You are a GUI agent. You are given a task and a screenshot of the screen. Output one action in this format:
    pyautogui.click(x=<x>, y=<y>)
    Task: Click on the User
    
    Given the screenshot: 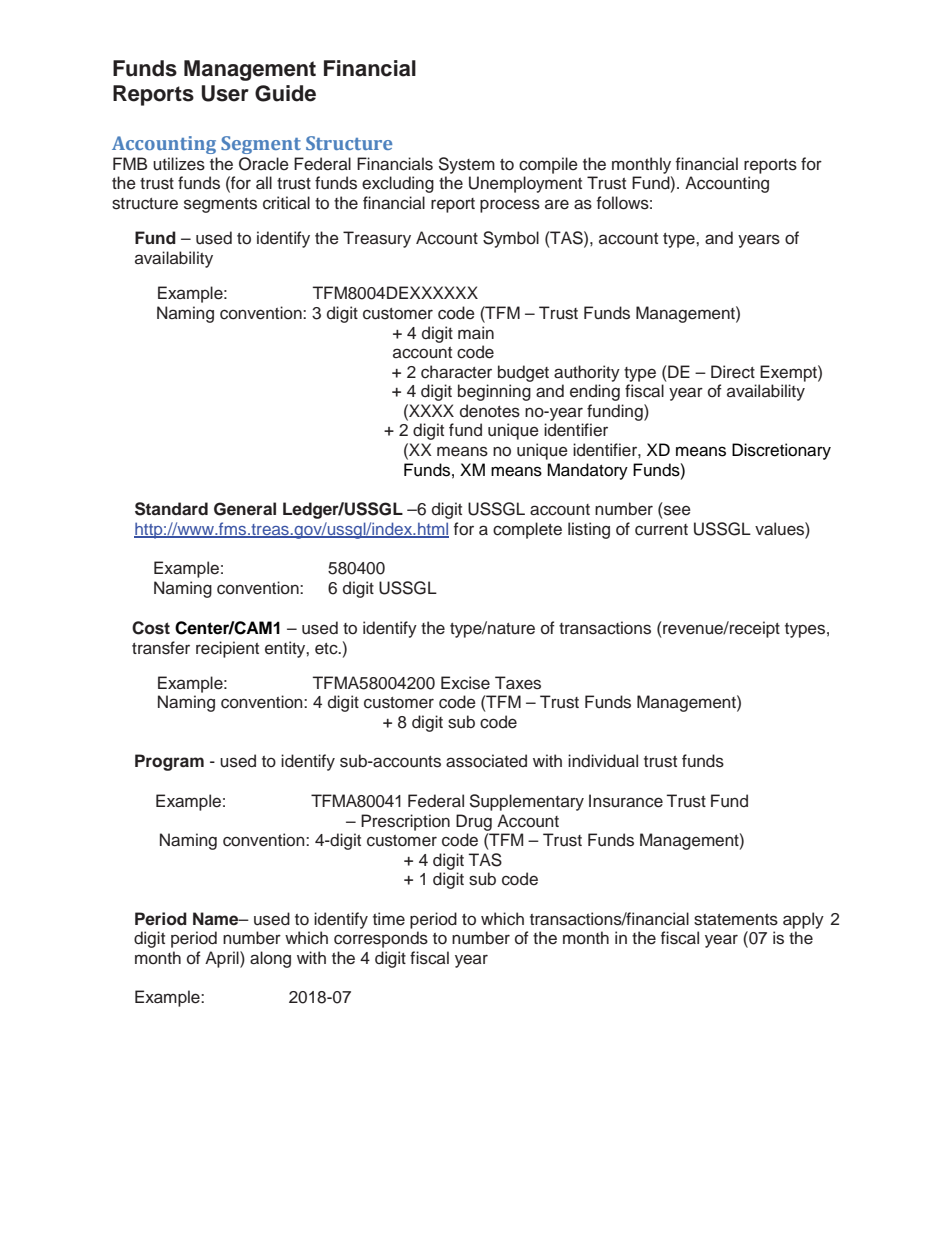 What is the action you would take?
    pyautogui.click(x=225, y=93)
